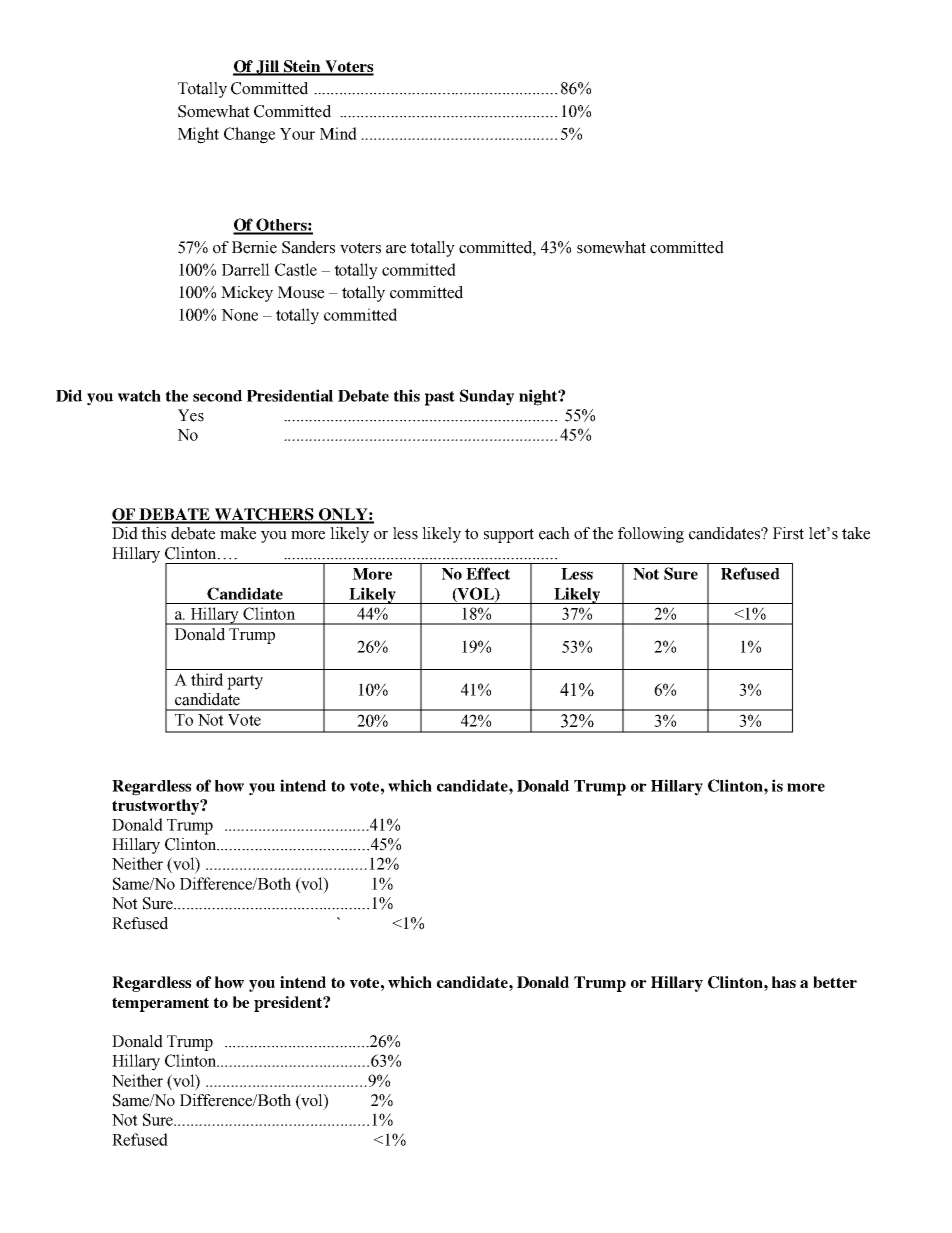  I want to click on temperament, so click(160, 1004).
